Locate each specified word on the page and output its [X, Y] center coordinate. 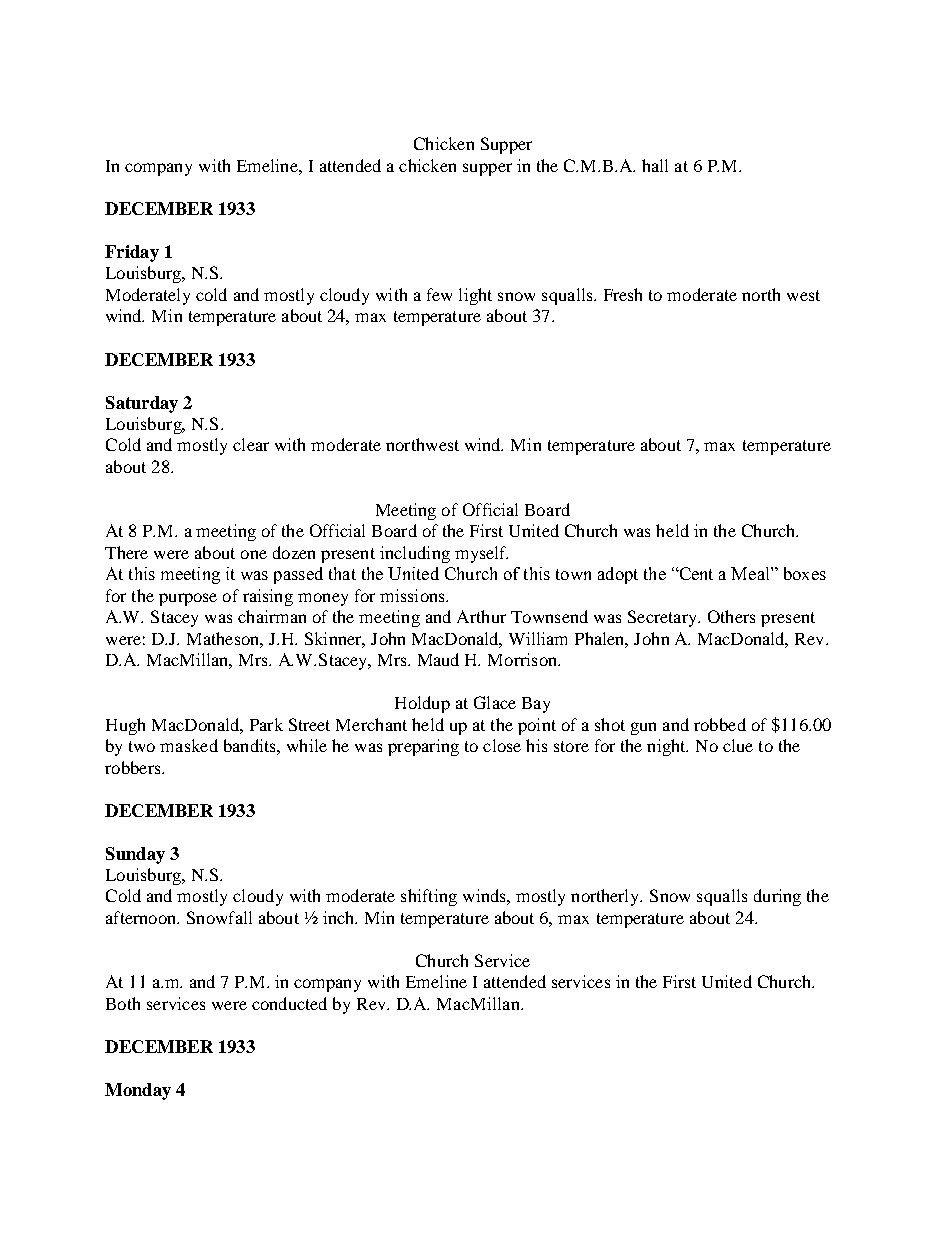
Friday [132, 253]
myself [481, 554]
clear [251, 444]
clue [738, 745]
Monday [138, 1091]
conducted [289, 1003]
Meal [751, 573]
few [439, 294]
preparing [423, 747]
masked [189, 745]
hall [655, 165]
